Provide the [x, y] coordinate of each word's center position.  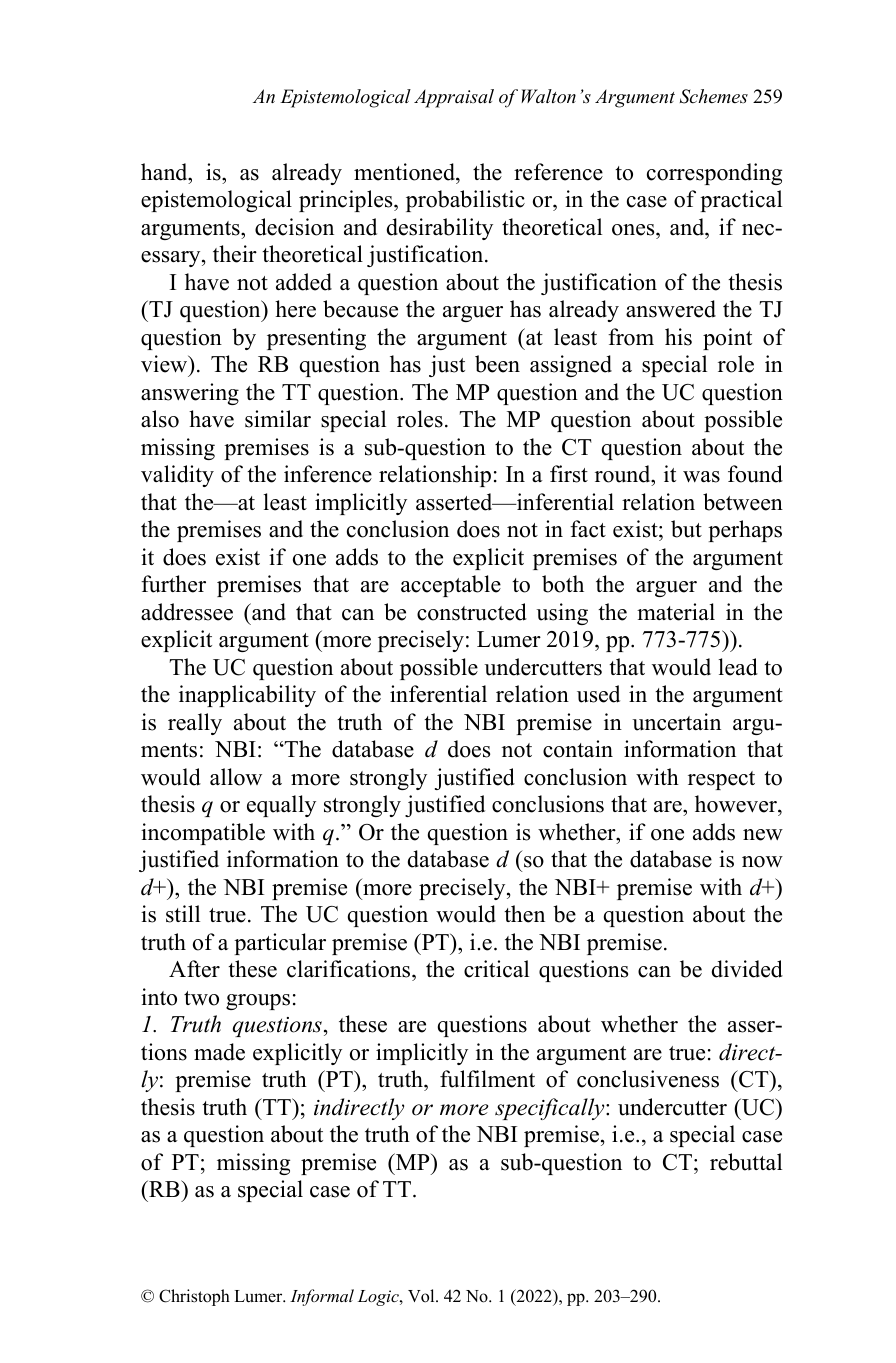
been [497, 364]
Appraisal [454, 98]
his [678, 337]
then [524, 914]
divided [747, 969]
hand [165, 172]
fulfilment [487, 1079]
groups [258, 1002]
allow [236, 777]
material [676, 612]
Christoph [194, 1297]
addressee [187, 612]
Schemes [714, 96]
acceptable [451, 586]
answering [190, 394]
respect [721, 780]
